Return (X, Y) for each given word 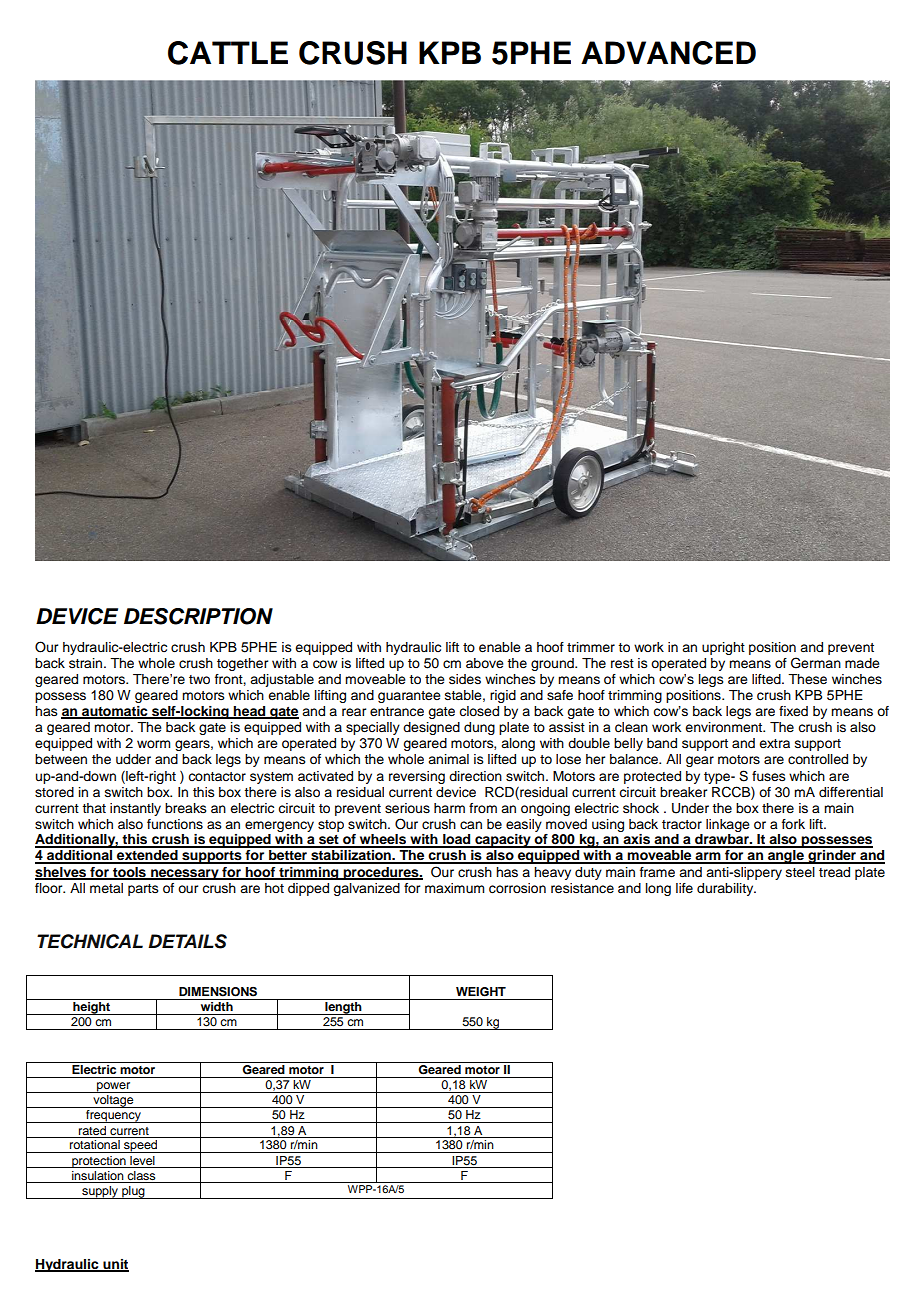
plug (133, 1192)
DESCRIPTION (198, 616)
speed (141, 1146)
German (816, 663)
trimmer (591, 647)
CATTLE (228, 53)
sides (465, 679)
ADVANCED (668, 53)
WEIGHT (481, 992)
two (199, 679)
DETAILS (187, 941)
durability (726, 889)
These (807, 679)
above (485, 663)
